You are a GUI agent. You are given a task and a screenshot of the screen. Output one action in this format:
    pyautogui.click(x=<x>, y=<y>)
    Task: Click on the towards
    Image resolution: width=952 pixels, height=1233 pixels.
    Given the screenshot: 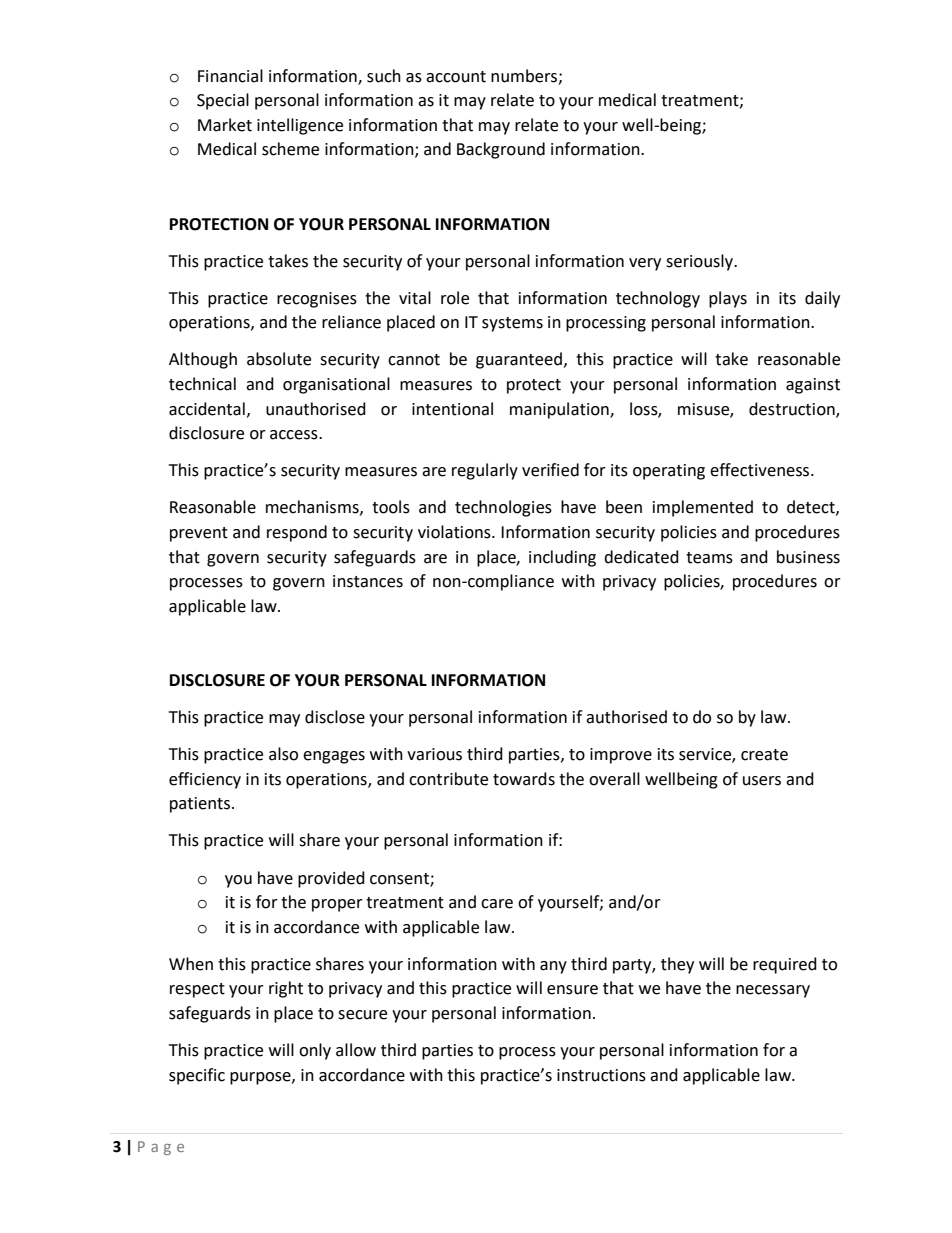 What is the action you would take?
    pyautogui.click(x=524, y=779)
